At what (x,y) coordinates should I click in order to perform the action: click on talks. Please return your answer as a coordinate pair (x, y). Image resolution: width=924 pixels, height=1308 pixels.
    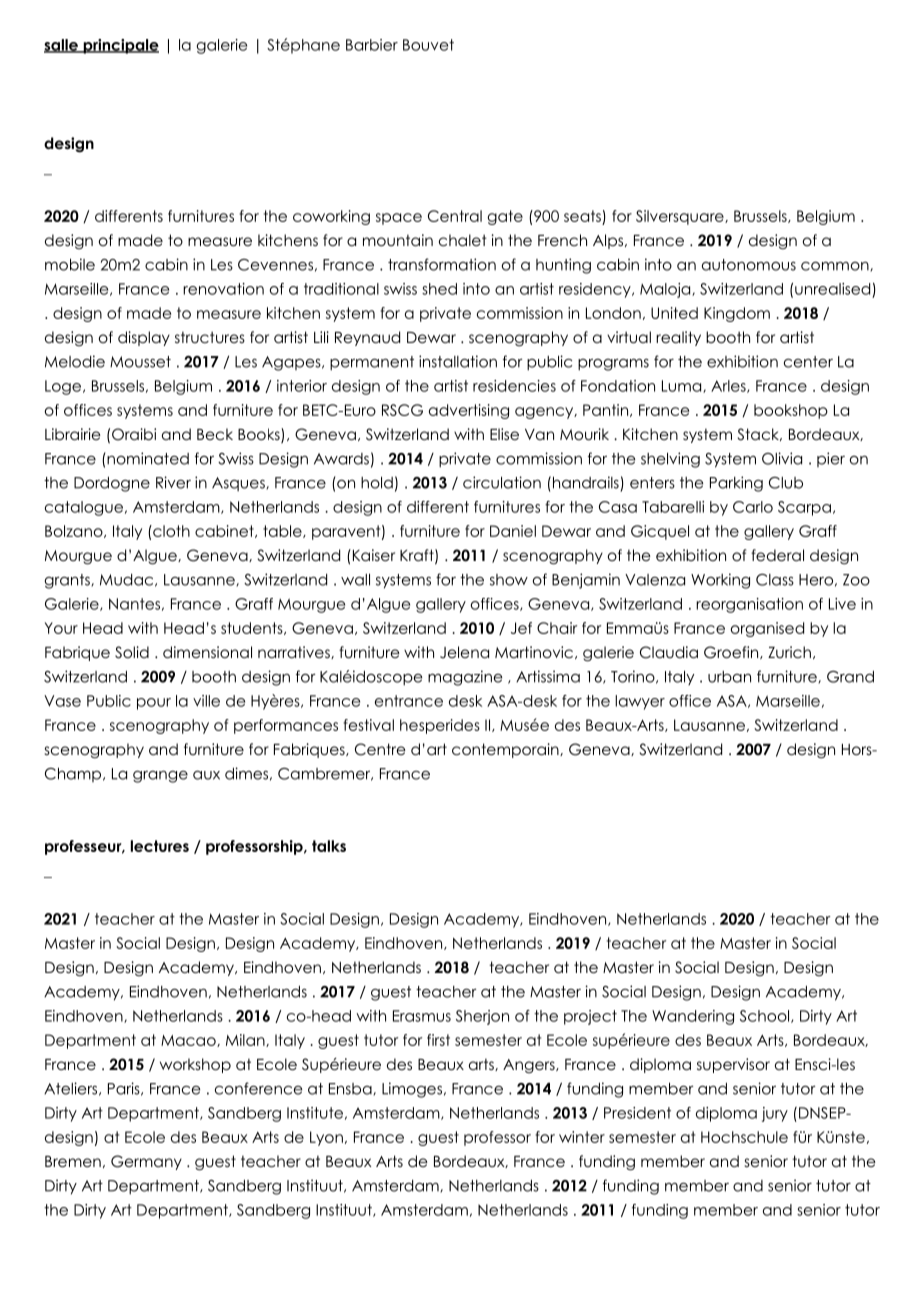
    Looking at the image, I should click on (329, 846).
